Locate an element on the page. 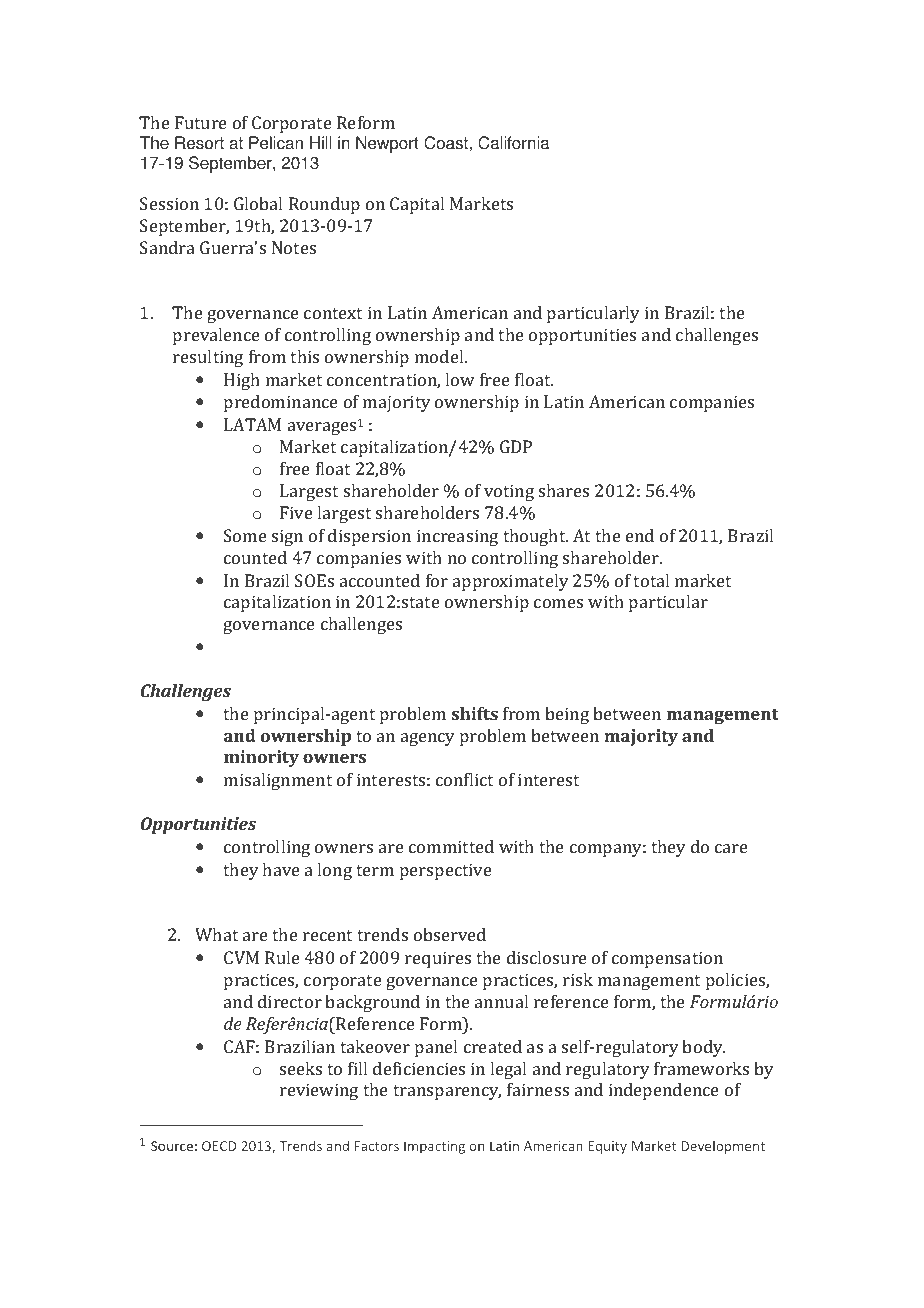 This image has height=1308, width=924. total is located at coordinates (651, 580).
